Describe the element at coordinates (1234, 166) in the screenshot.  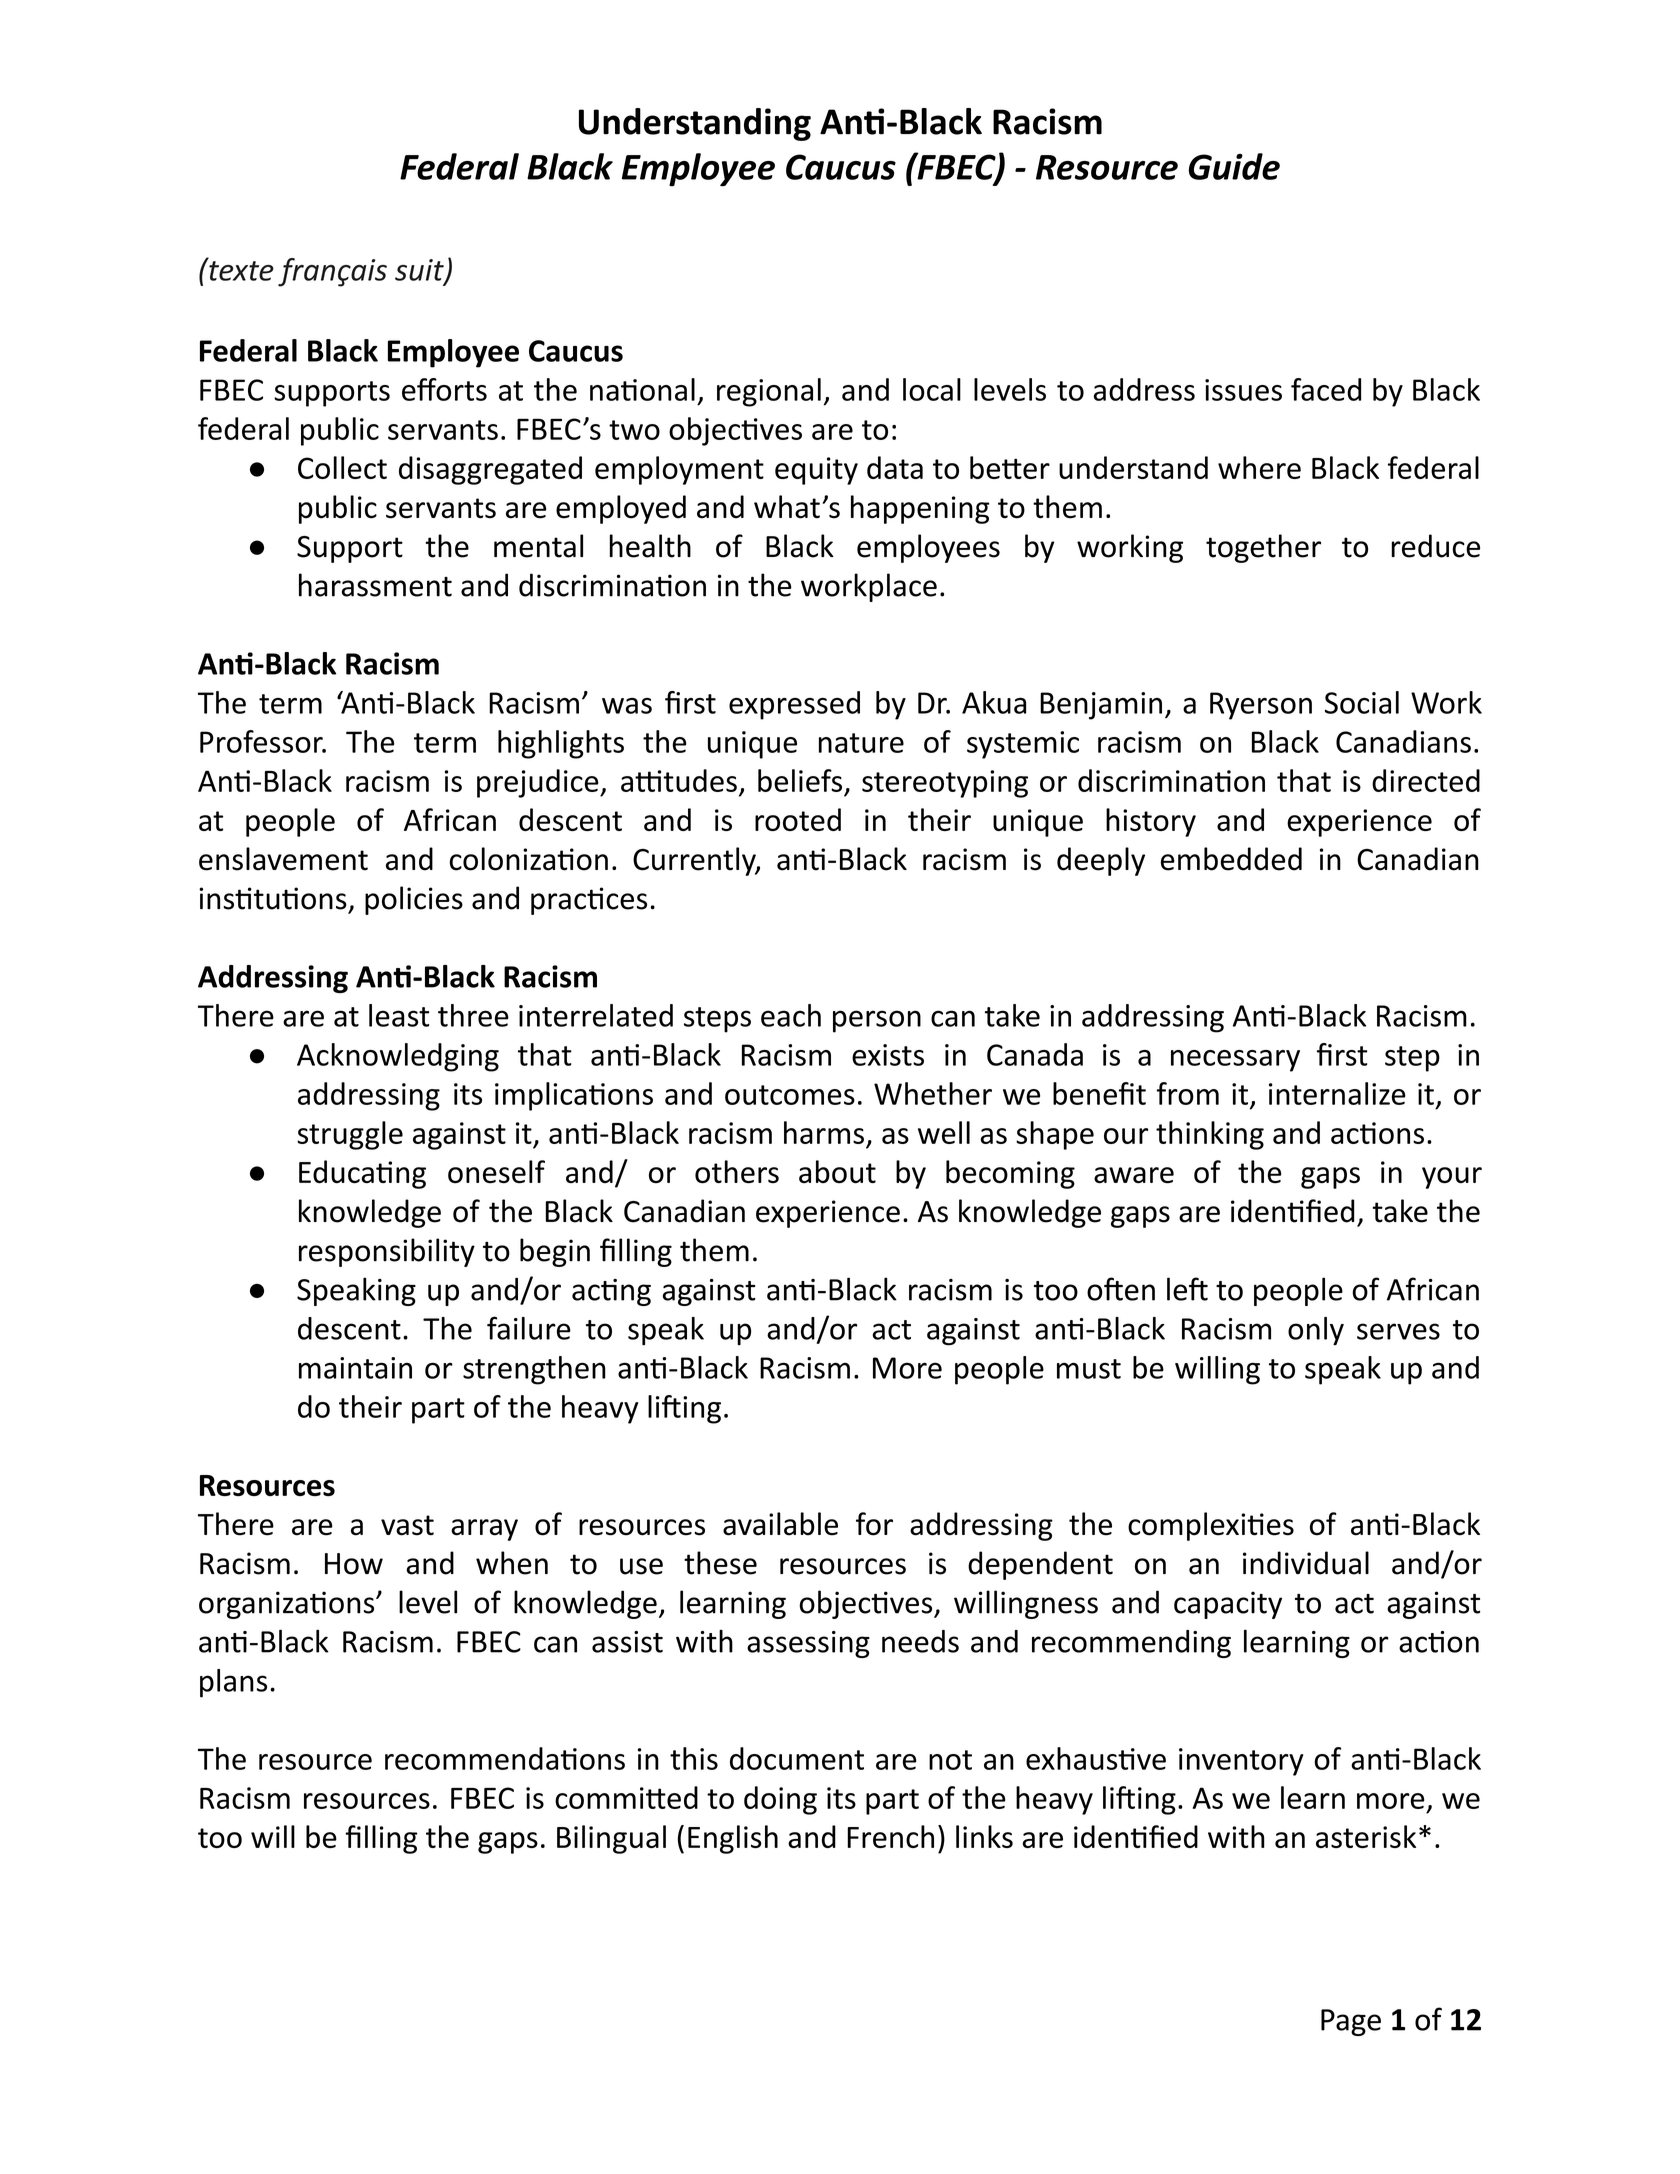
I see `Guide` at that location.
